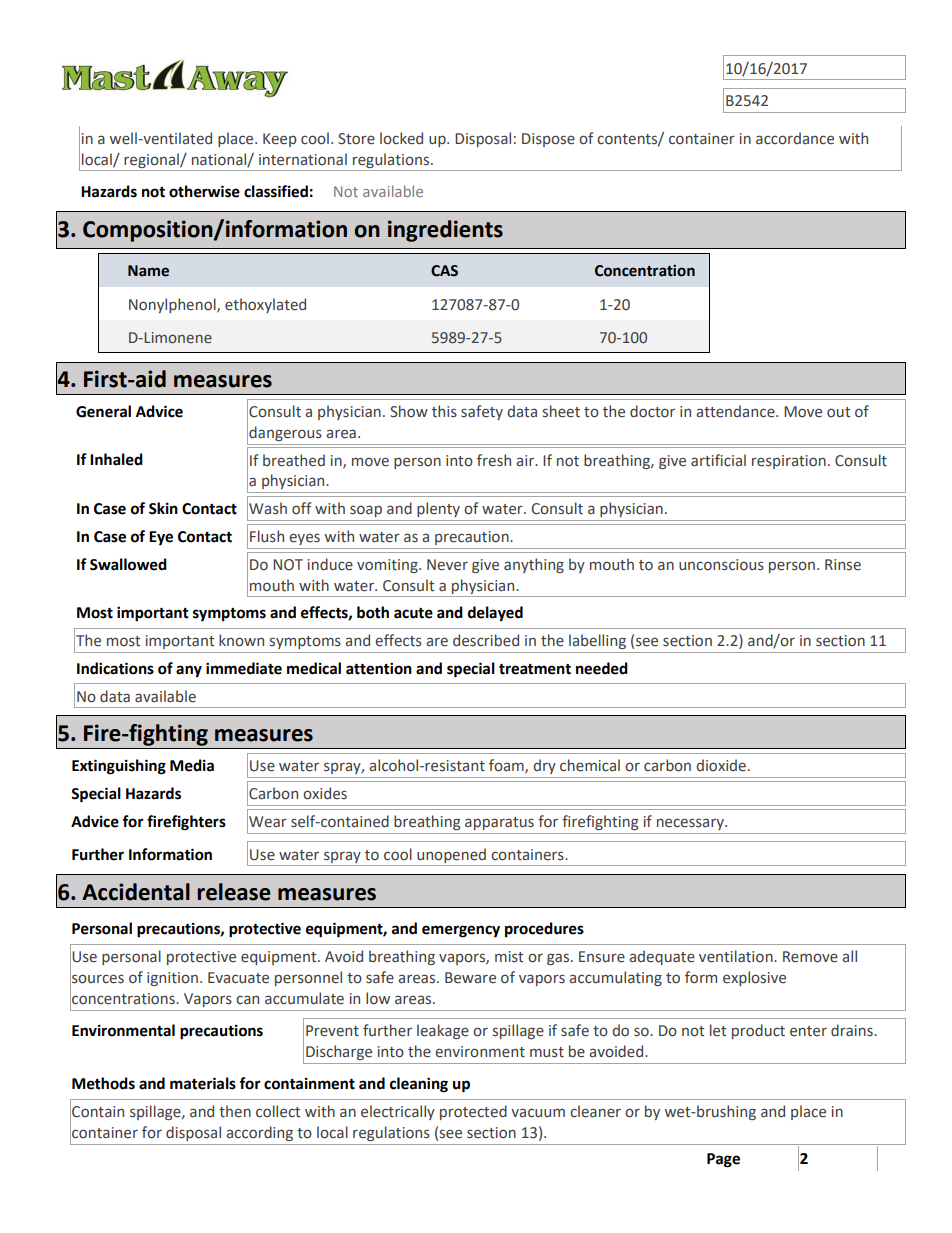 The image size is (952, 1233). What do you see at coordinates (795, 138) in the document?
I see `accordance` at bounding box center [795, 138].
